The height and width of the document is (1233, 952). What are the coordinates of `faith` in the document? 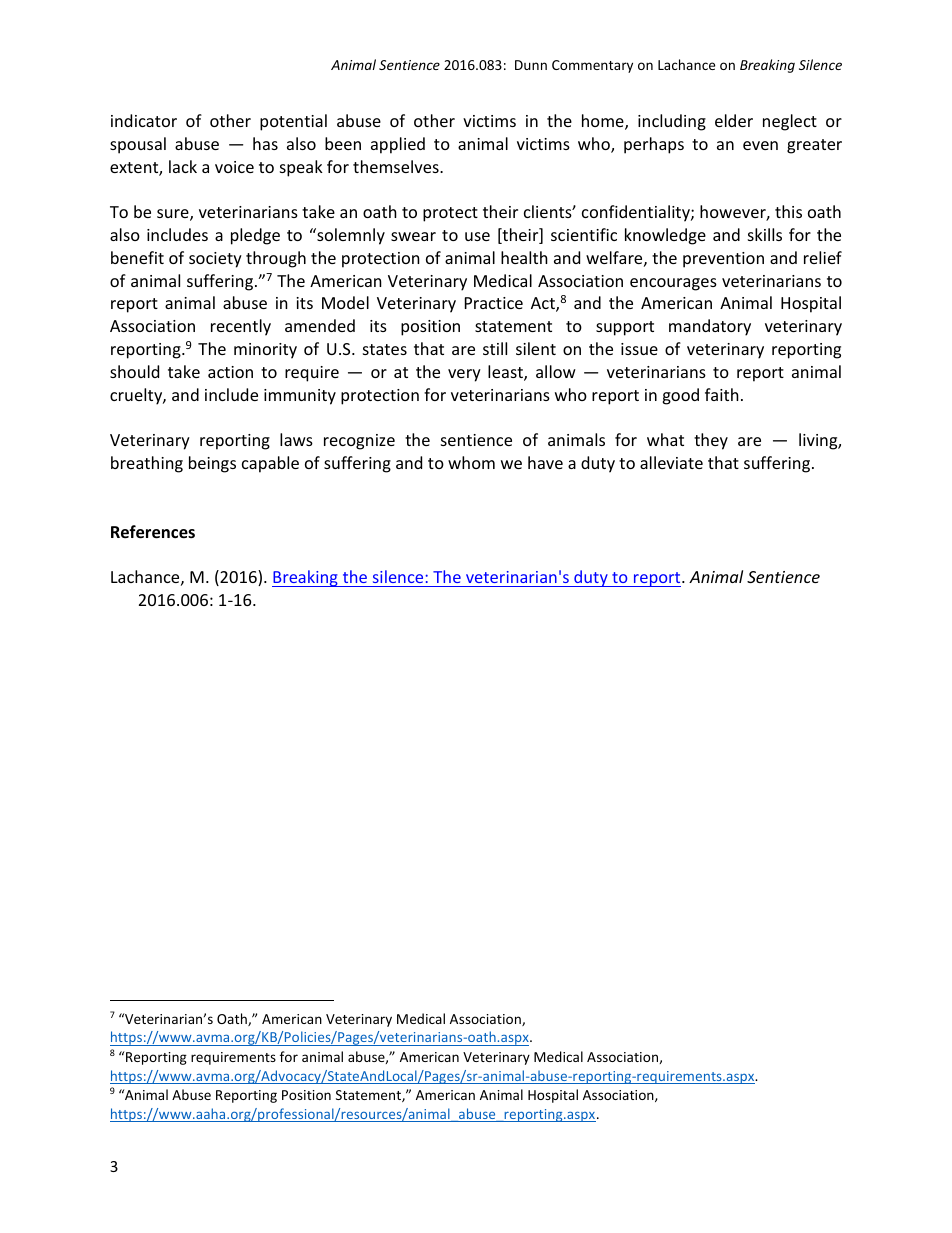 It's located at (722, 394).
